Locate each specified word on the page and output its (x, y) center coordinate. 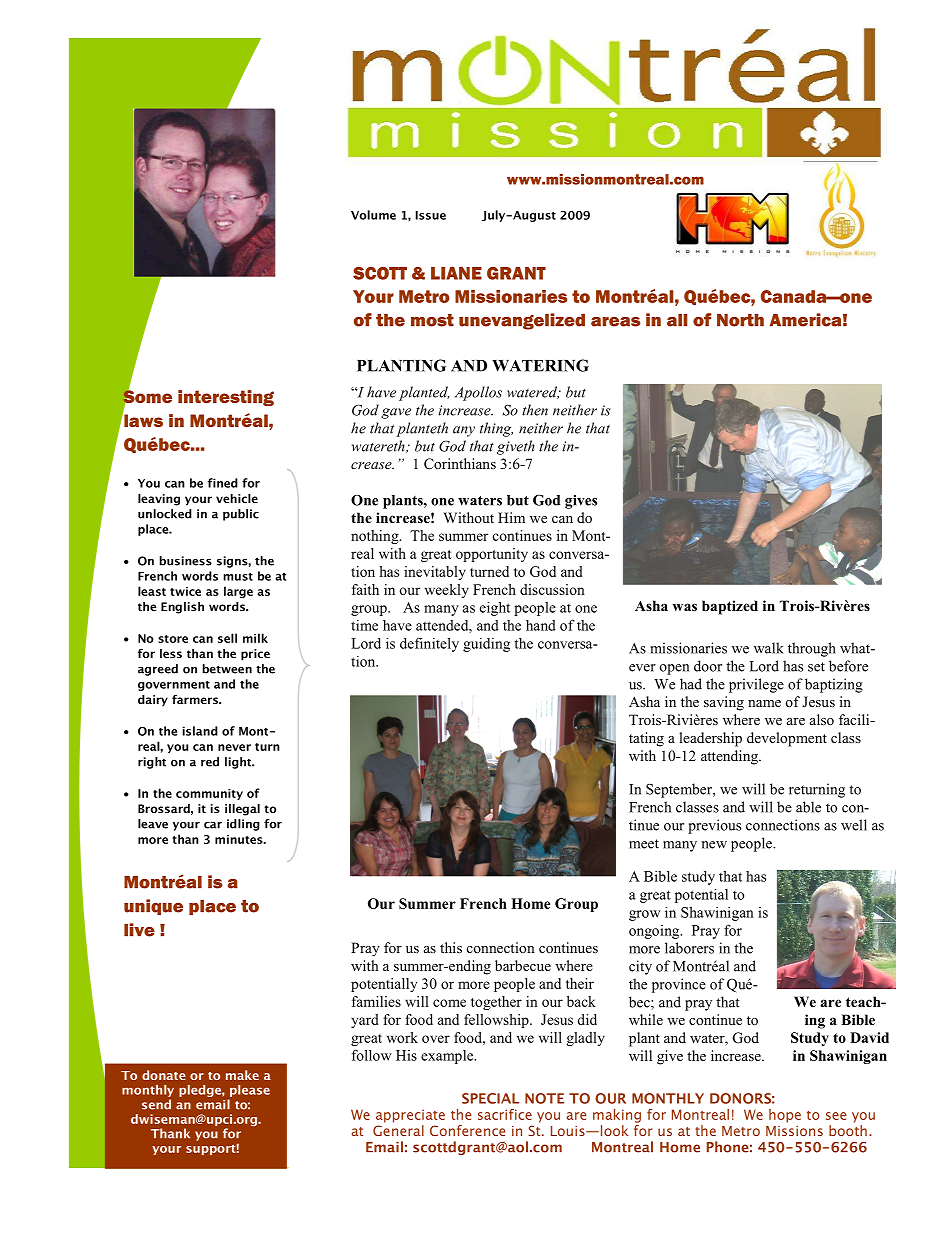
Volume (373, 215)
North (740, 320)
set (816, 667)
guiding (486, 645)
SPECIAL (490, 1098)
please (250, 1091)
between (227, 669)
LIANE (456, 273)
